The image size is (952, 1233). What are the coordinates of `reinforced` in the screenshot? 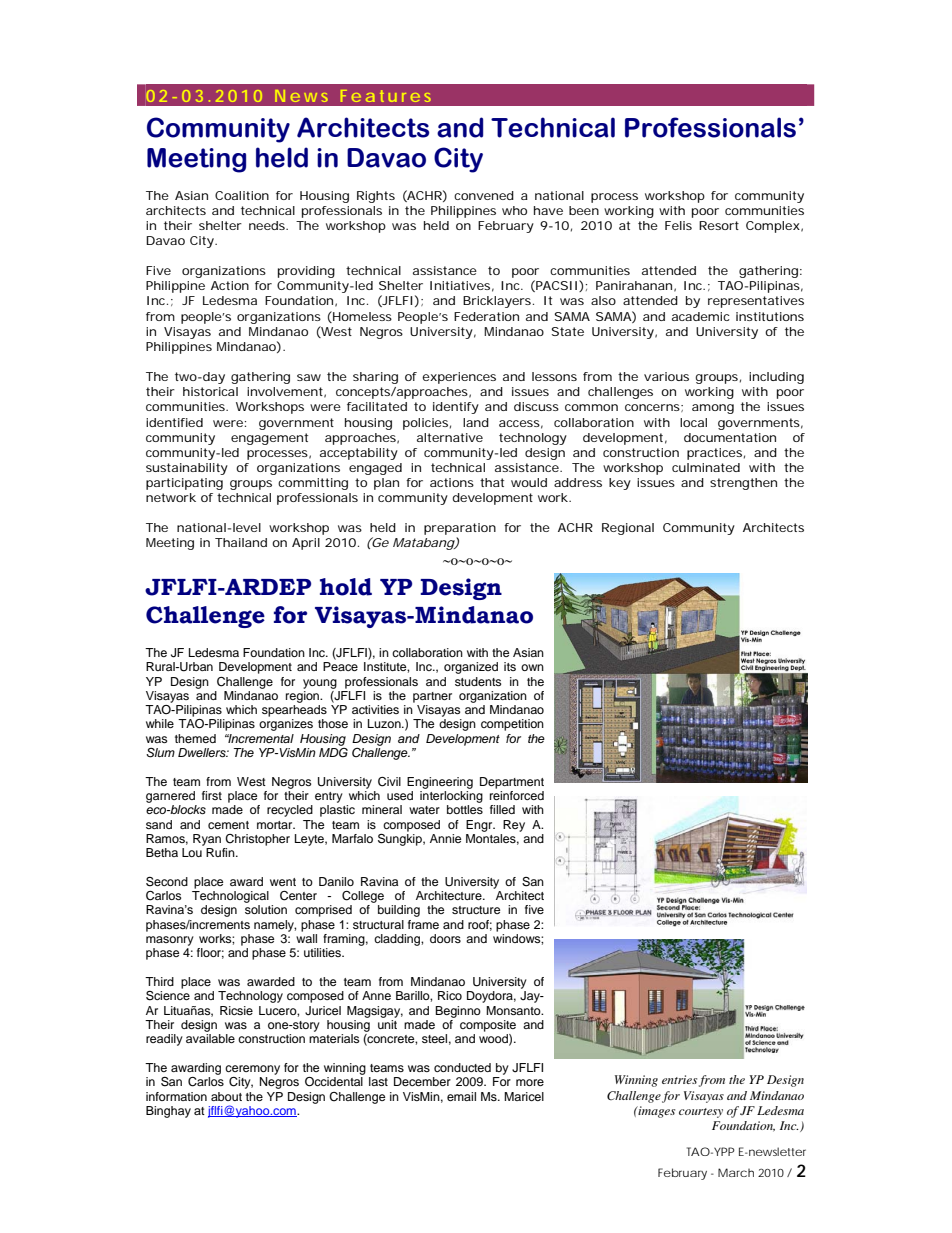 It's located at (517, 794).
